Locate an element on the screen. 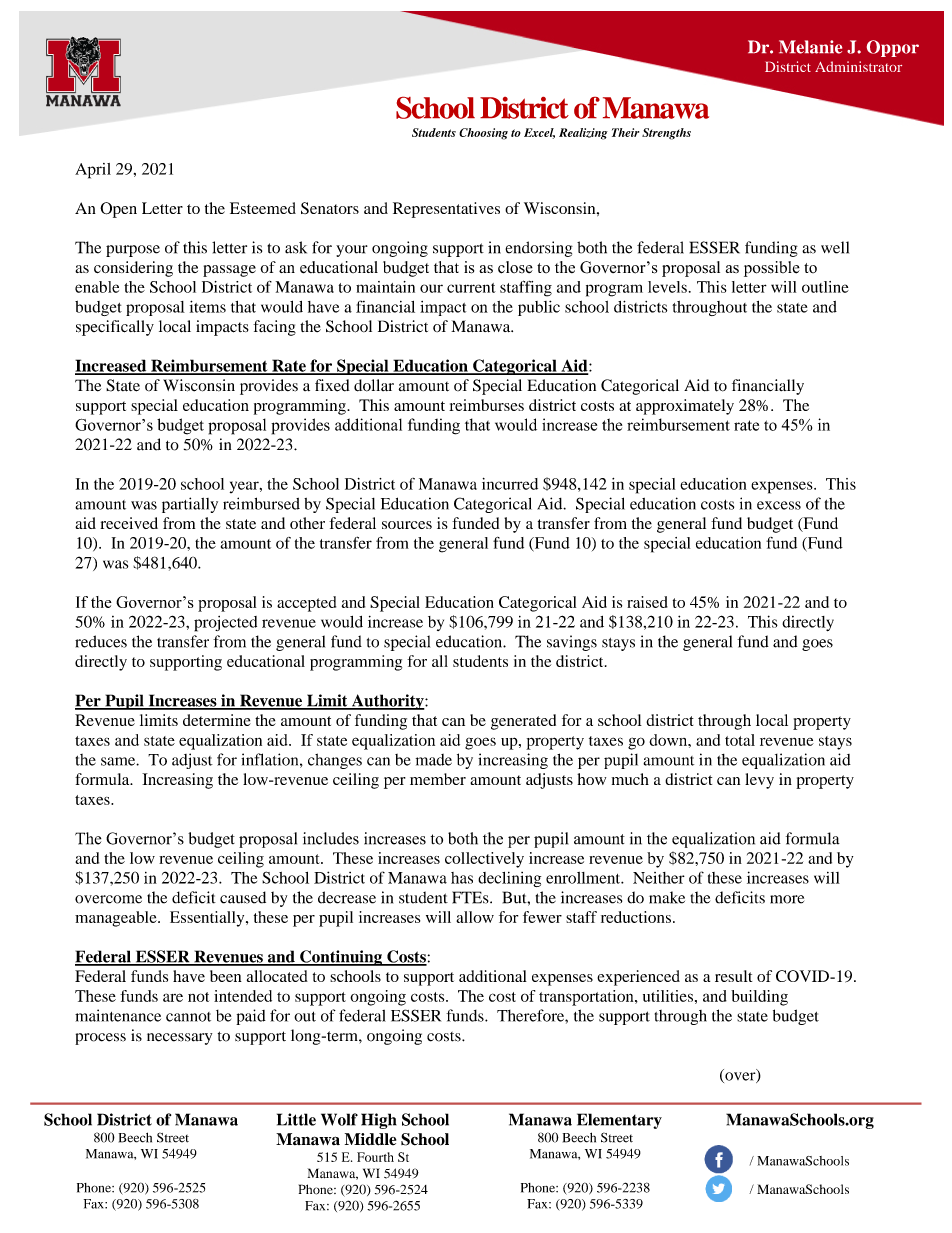  Choosing is located at coordinates (483, 134).
